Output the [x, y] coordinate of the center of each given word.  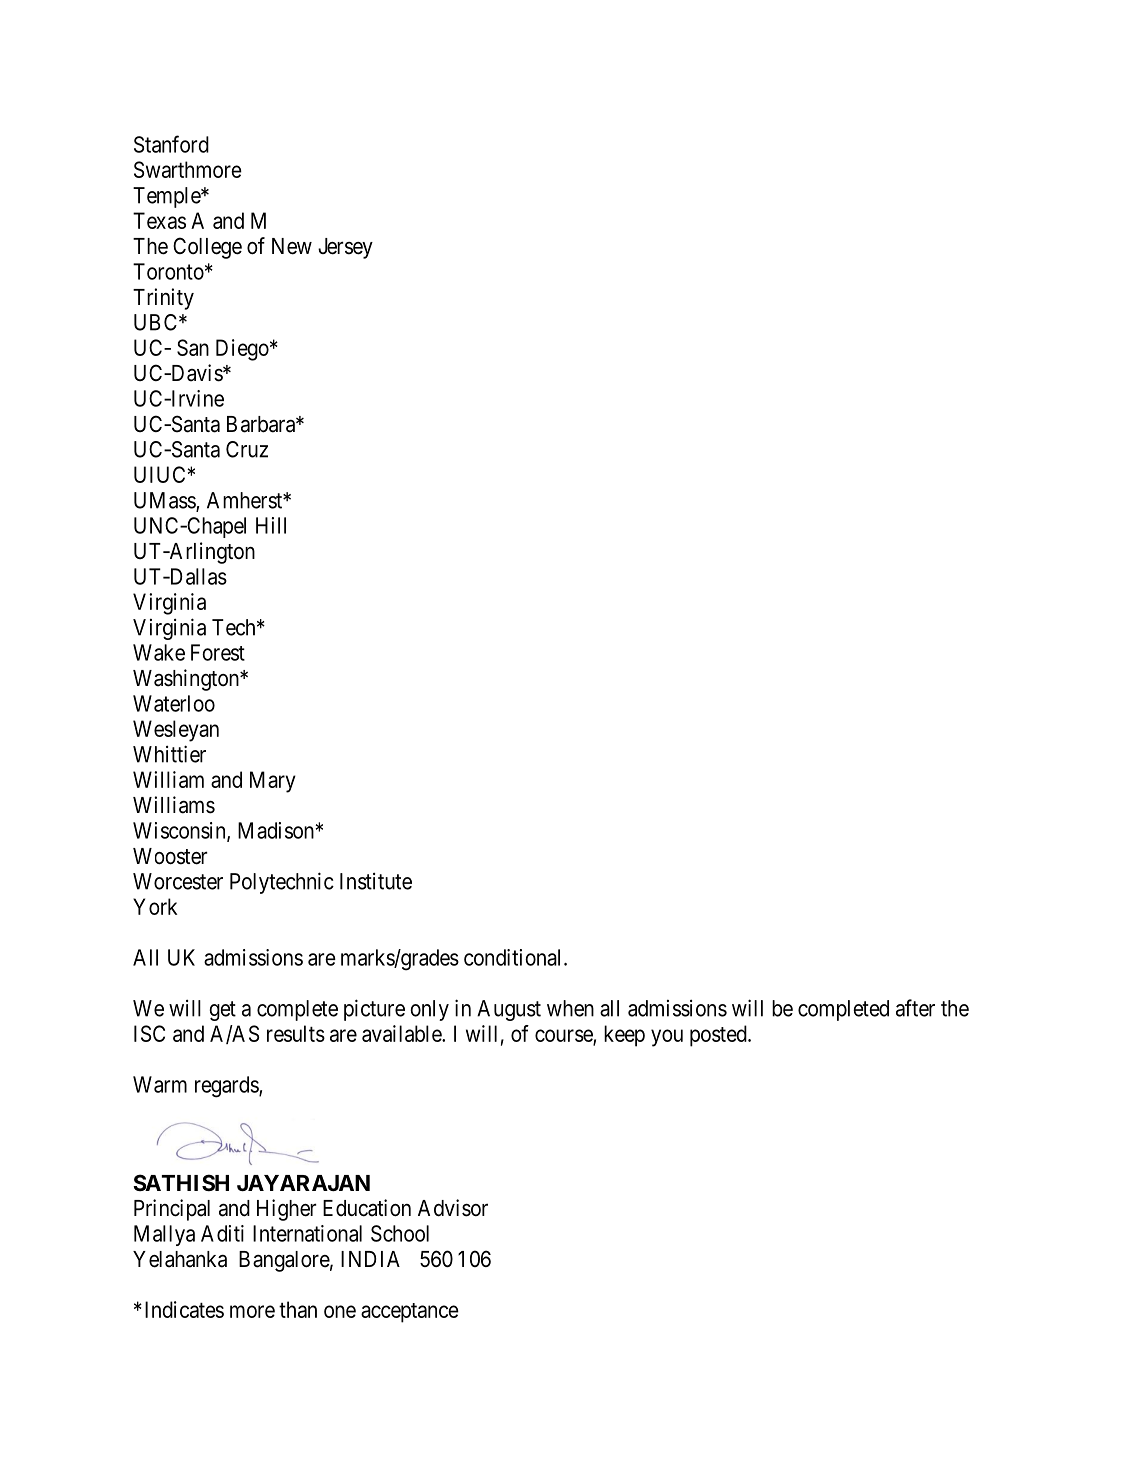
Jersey [345, 248]
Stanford [171, 144]
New [292, 246]
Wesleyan [176, 731]
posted [719, 1036]
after [915, 1008]
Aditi [222, 1233]
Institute [376, 881]
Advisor [453, 1208]
